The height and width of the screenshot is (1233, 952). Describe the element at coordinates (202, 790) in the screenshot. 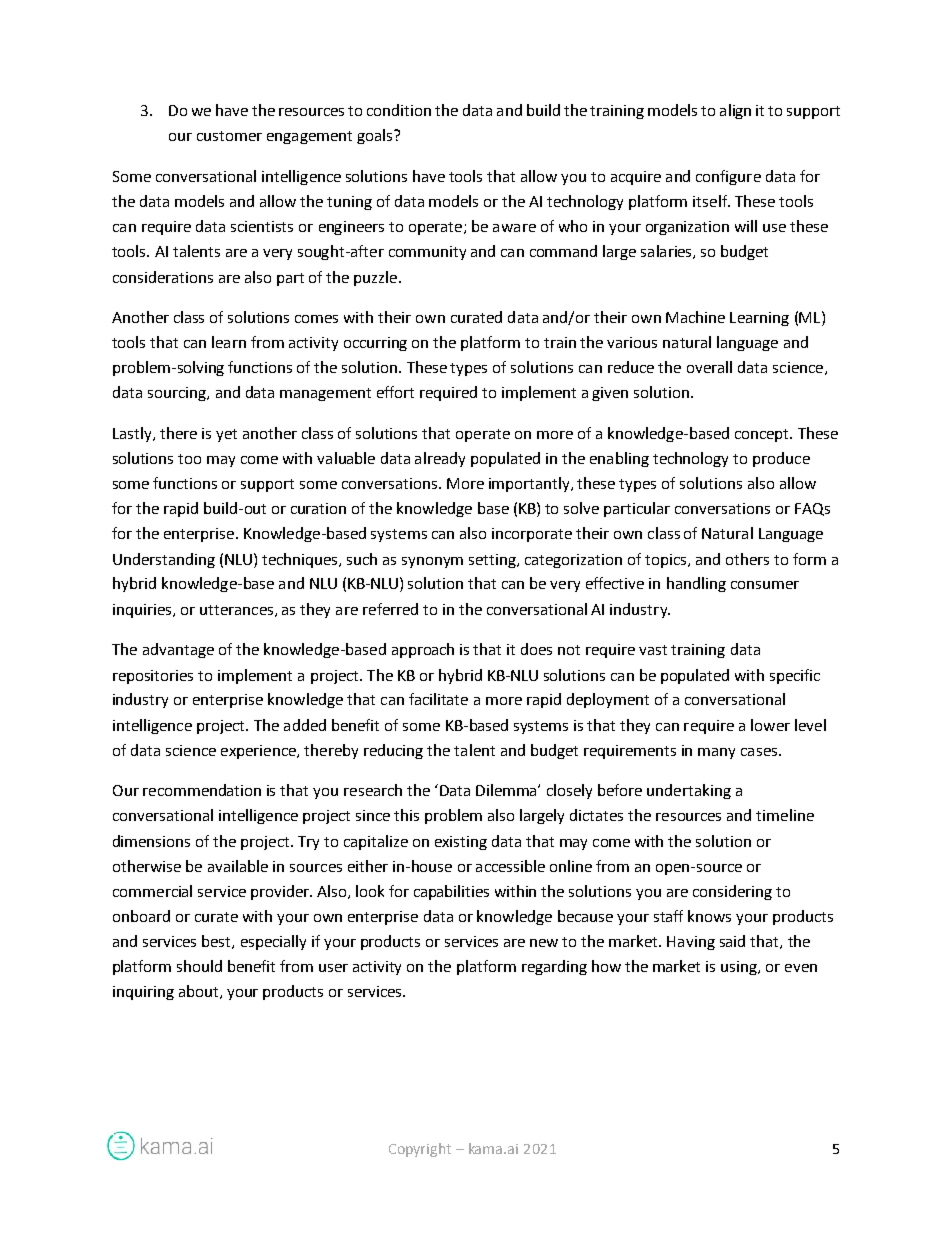

I see `recommendation` at that location.
